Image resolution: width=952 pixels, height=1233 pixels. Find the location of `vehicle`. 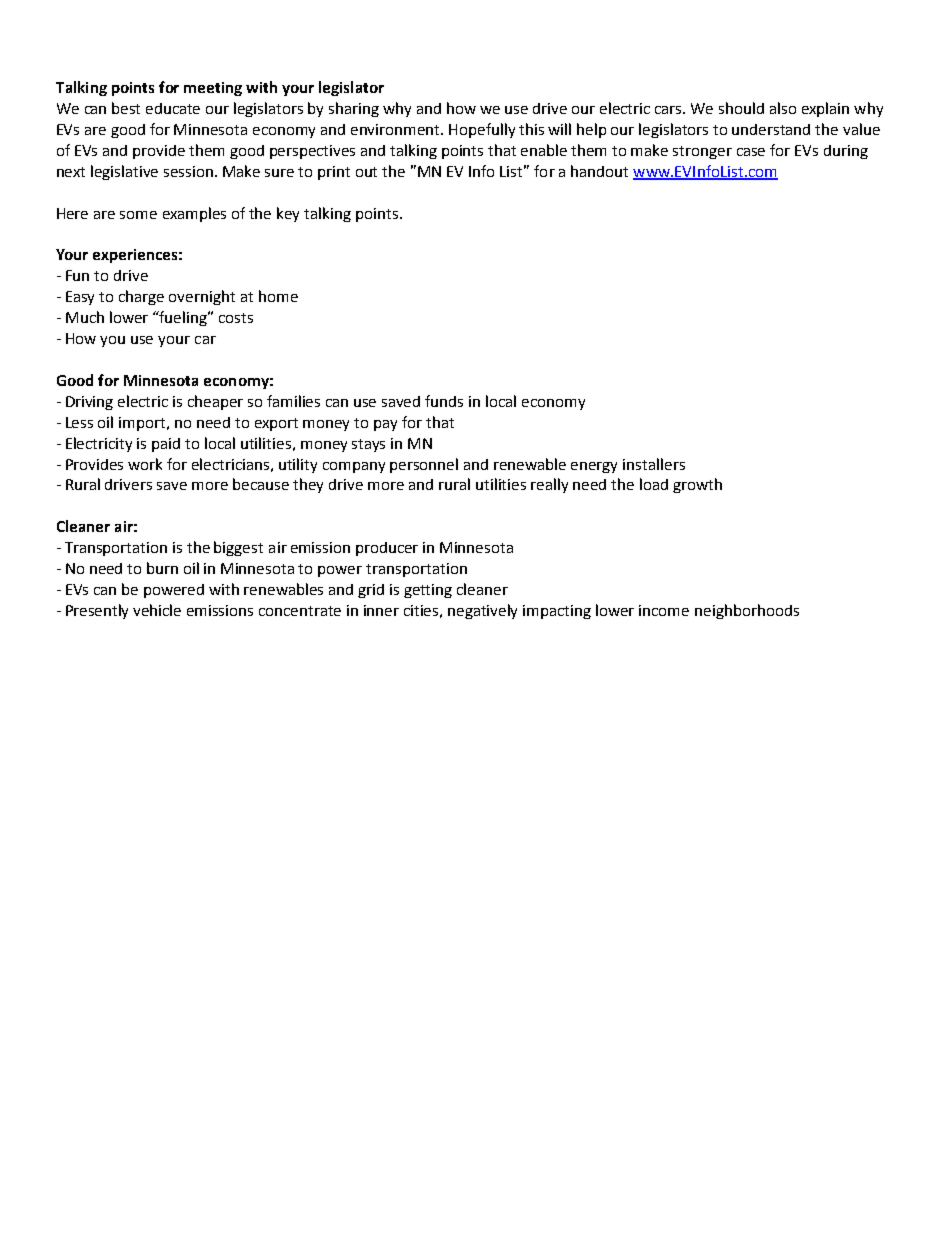

vehicle is located at coordinates (157, 610).
